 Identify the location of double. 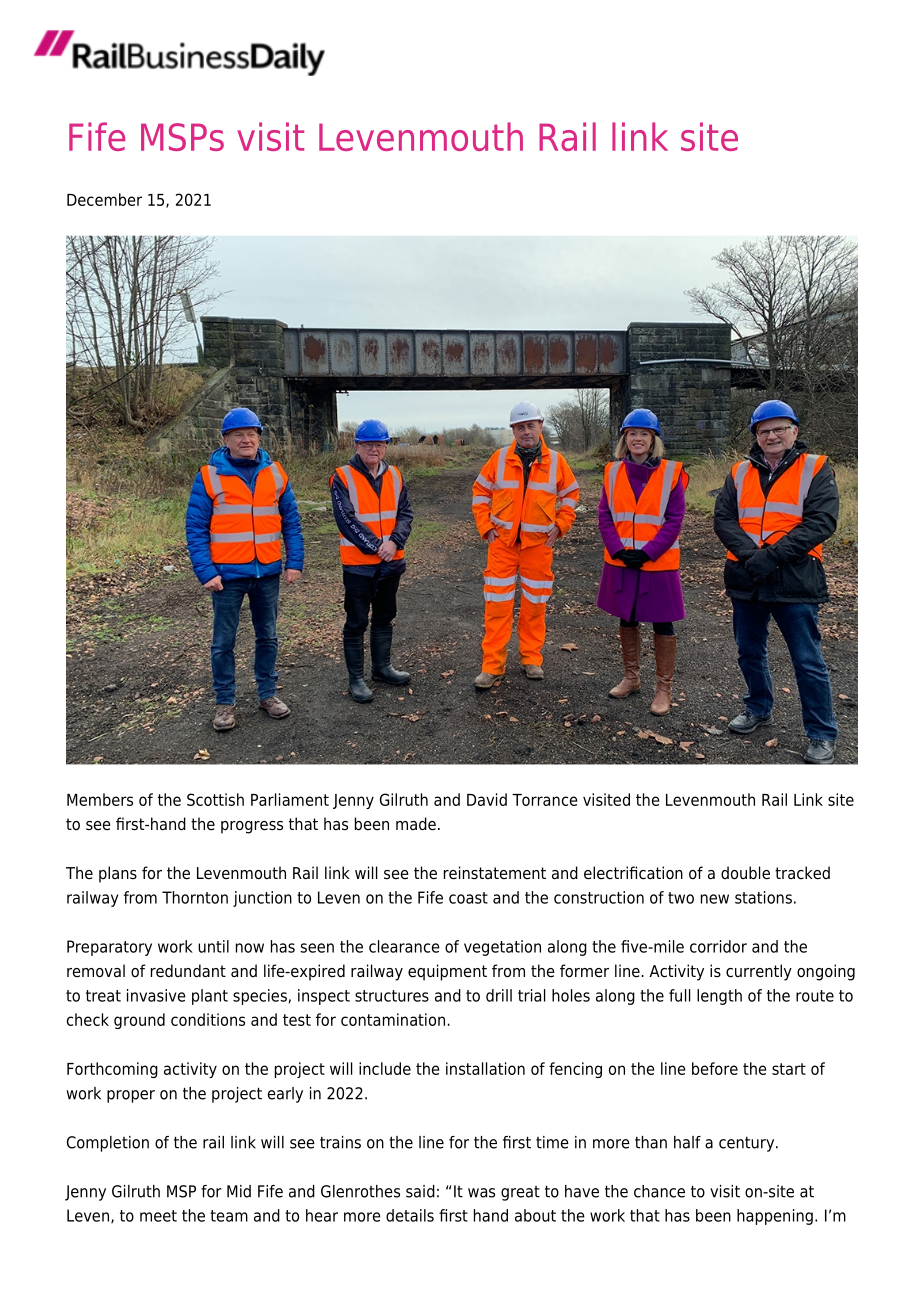
(745, 873).
